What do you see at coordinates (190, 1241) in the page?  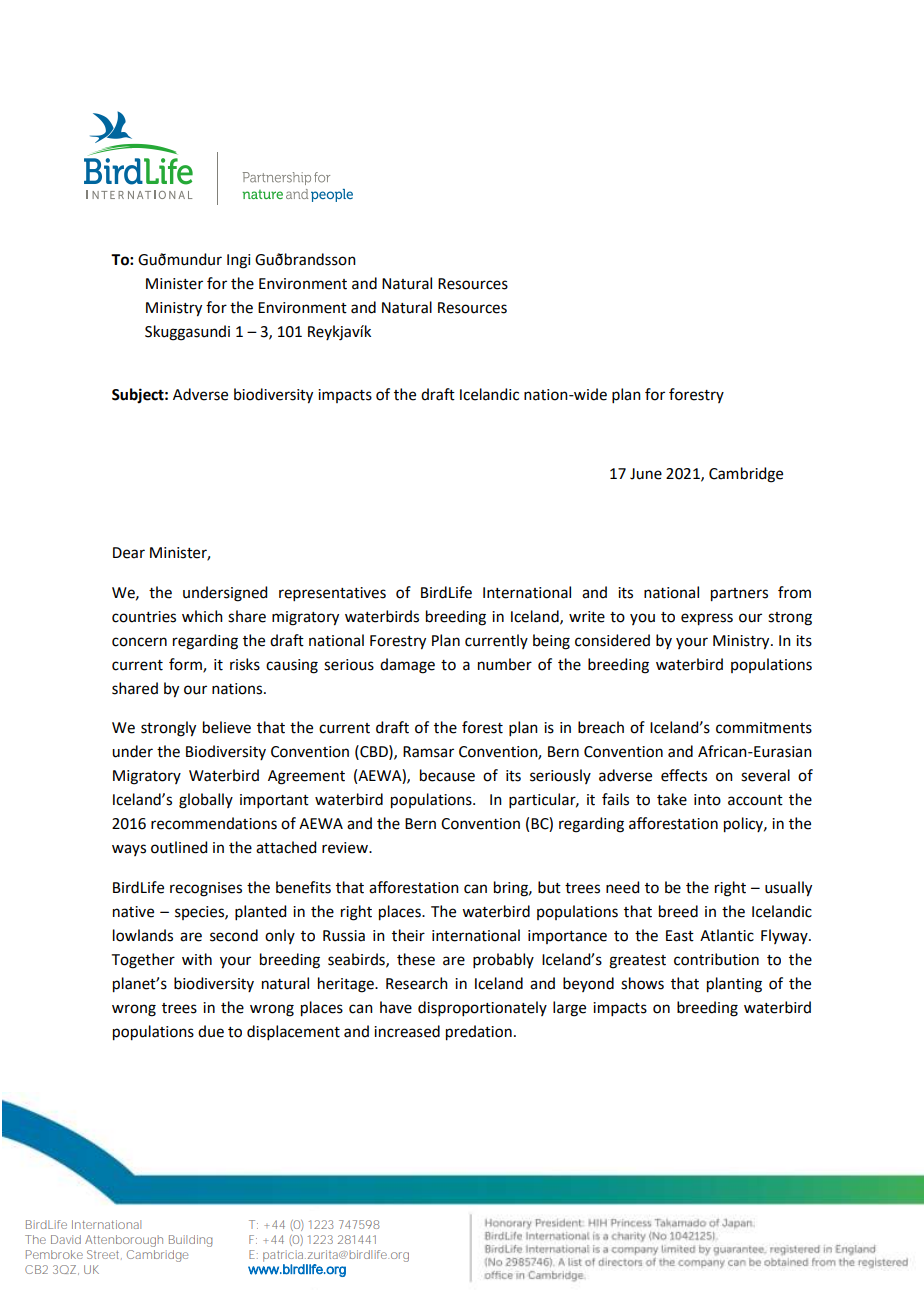 I see `Building` at bounding box center [190, 1241].
